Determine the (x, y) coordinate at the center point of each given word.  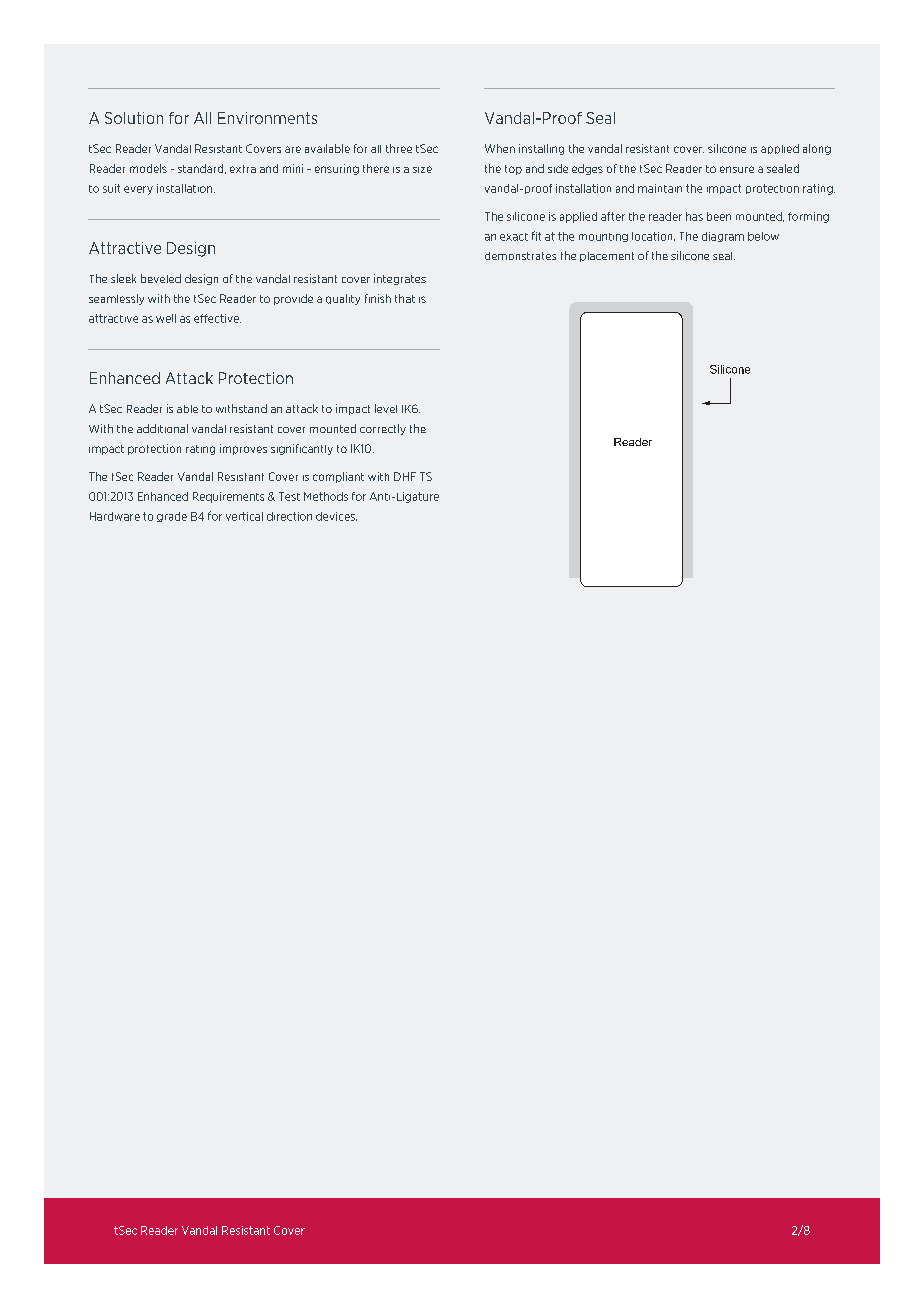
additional (162, 428)
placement (607, 257)
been (719, 216)
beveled (161, 278)
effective (217, 318)
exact (514, 237)
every (138, 190)
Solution (134, 118)
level (386, 408)
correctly (383, 429)
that (405, 298)
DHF (405, 476)
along (817, 149)
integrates (400, 279)
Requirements (228, 497)
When (500, 148)
